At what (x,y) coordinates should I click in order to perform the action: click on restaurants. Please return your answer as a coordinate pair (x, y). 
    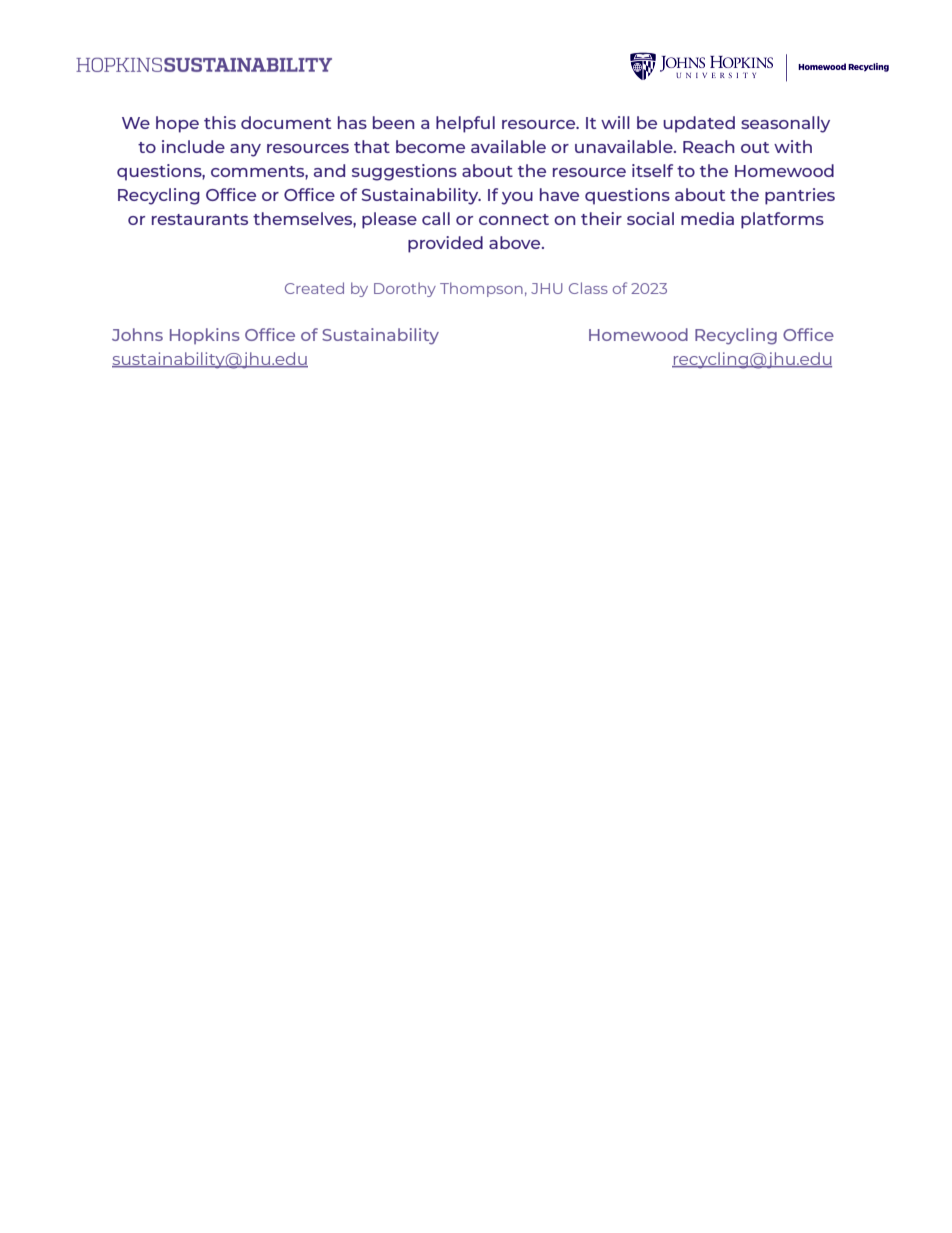
    Looking at the image, I should click on (200, 219).
